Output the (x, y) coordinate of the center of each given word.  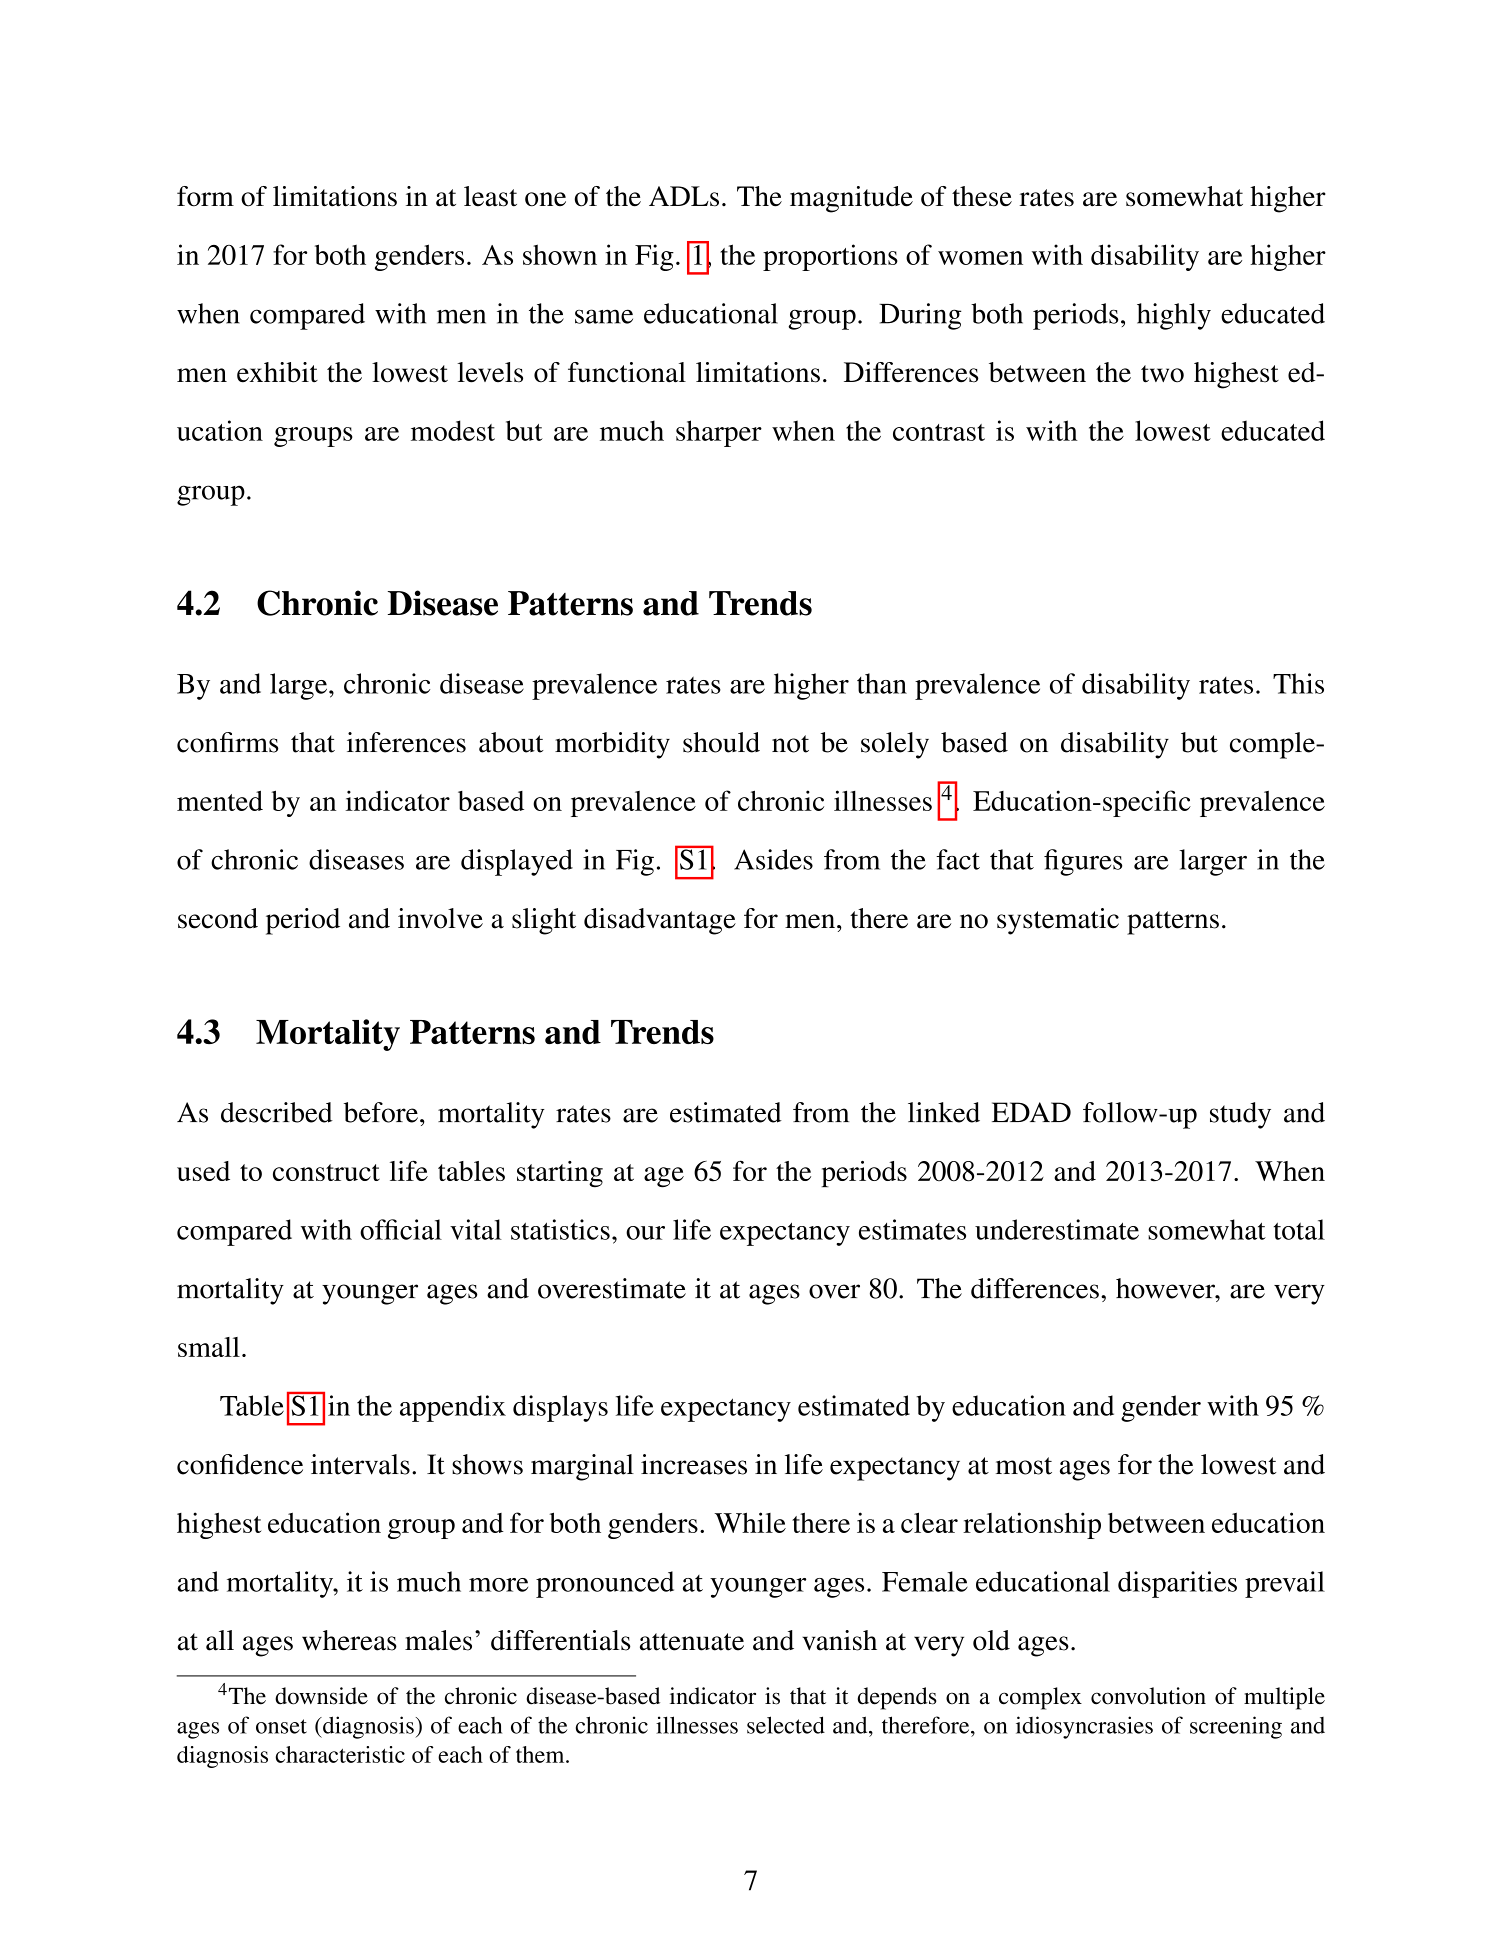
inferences (406, 742)
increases (694, 1464)
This (1298, 683)
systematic (1058, 921)
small (209, 1347)
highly (1174, 316)
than (882, 683)
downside (321, 1696)
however (1166, 1288)
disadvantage (660, 921)
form (205, 196)
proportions (830, 257)
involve (440, 918)
